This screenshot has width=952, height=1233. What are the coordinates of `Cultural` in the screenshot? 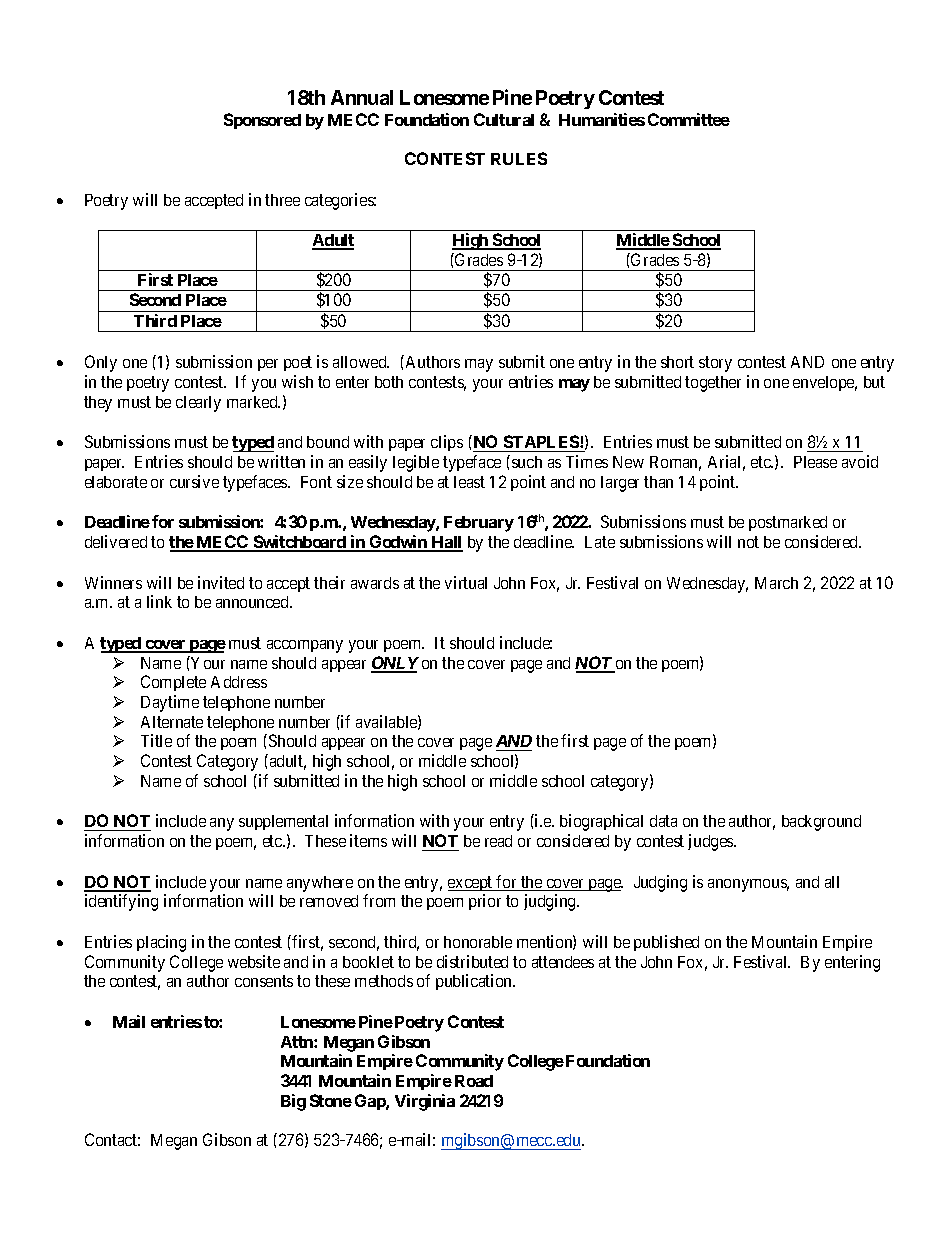 It's located at (504, 119).
